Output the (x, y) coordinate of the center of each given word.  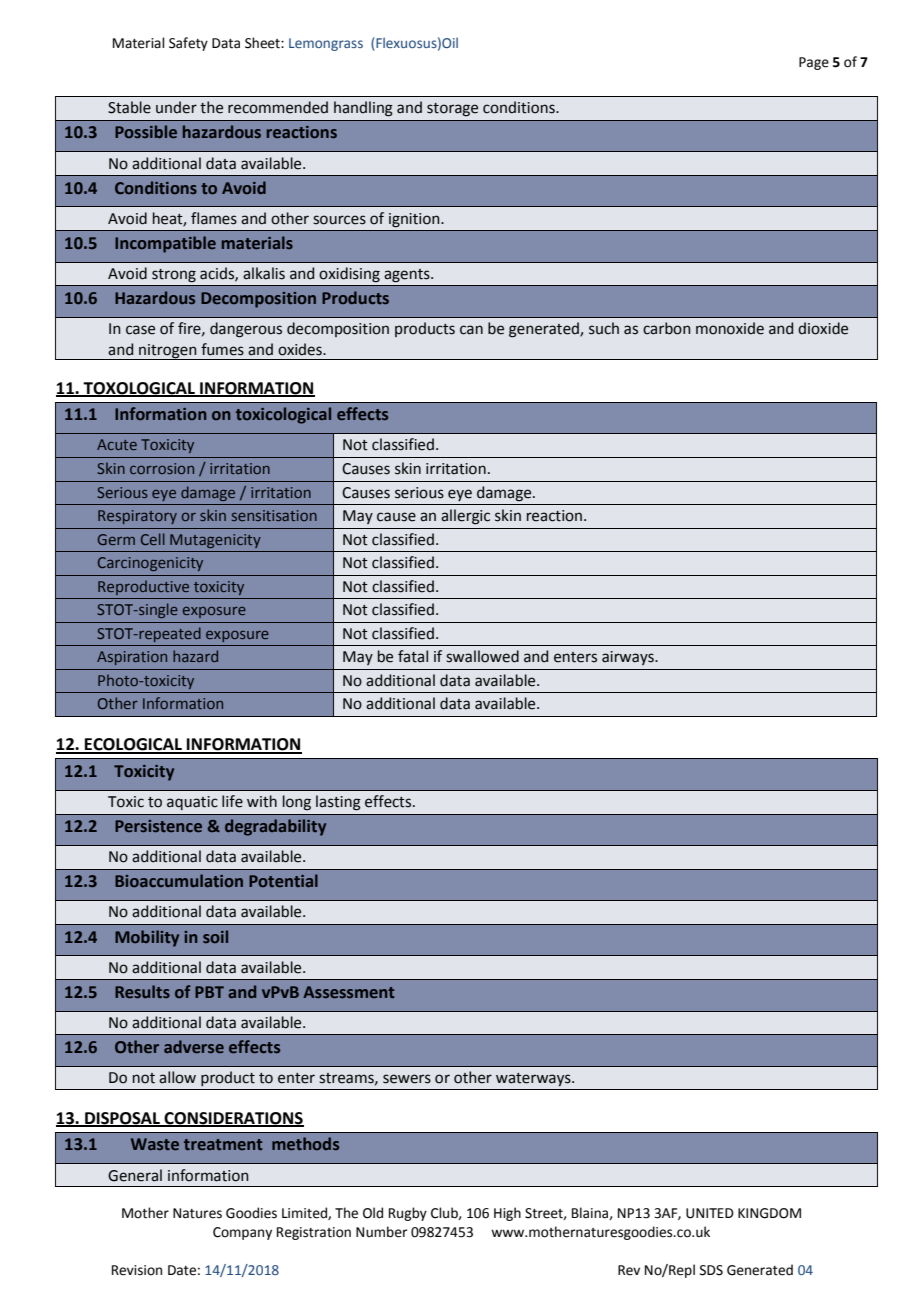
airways (629, 658)
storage (452, 110)
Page (814, 63)
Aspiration (132, 658)
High (507, 1214)
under (176, 107)
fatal (413, 656)
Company (242, 1233)
